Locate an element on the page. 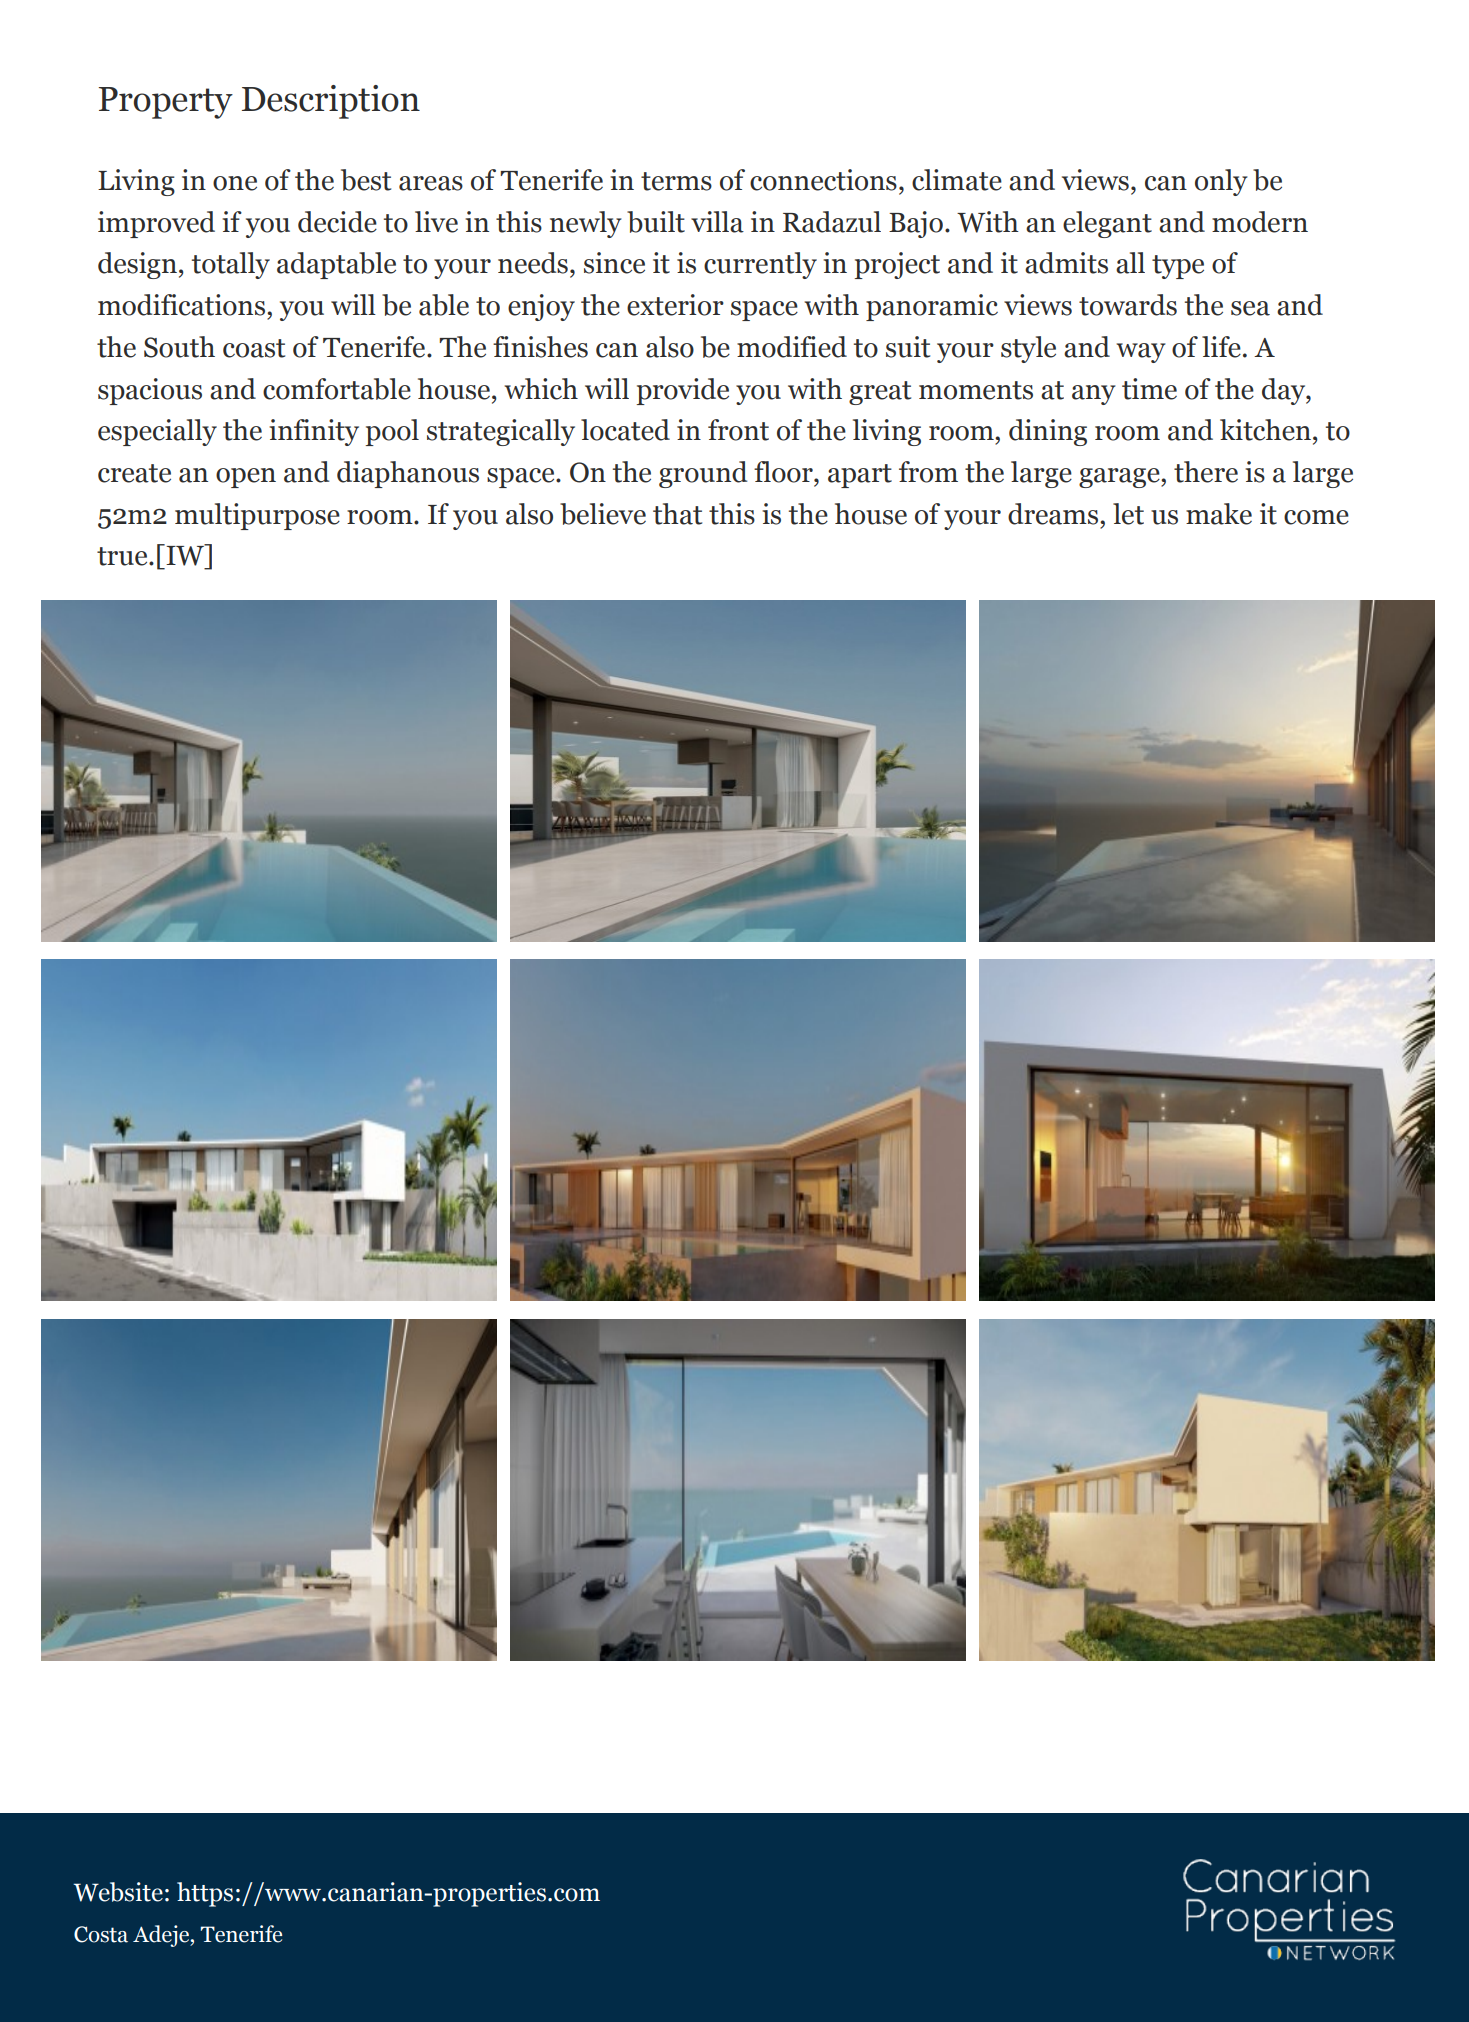  believe is located at coordinates (603, 514).
